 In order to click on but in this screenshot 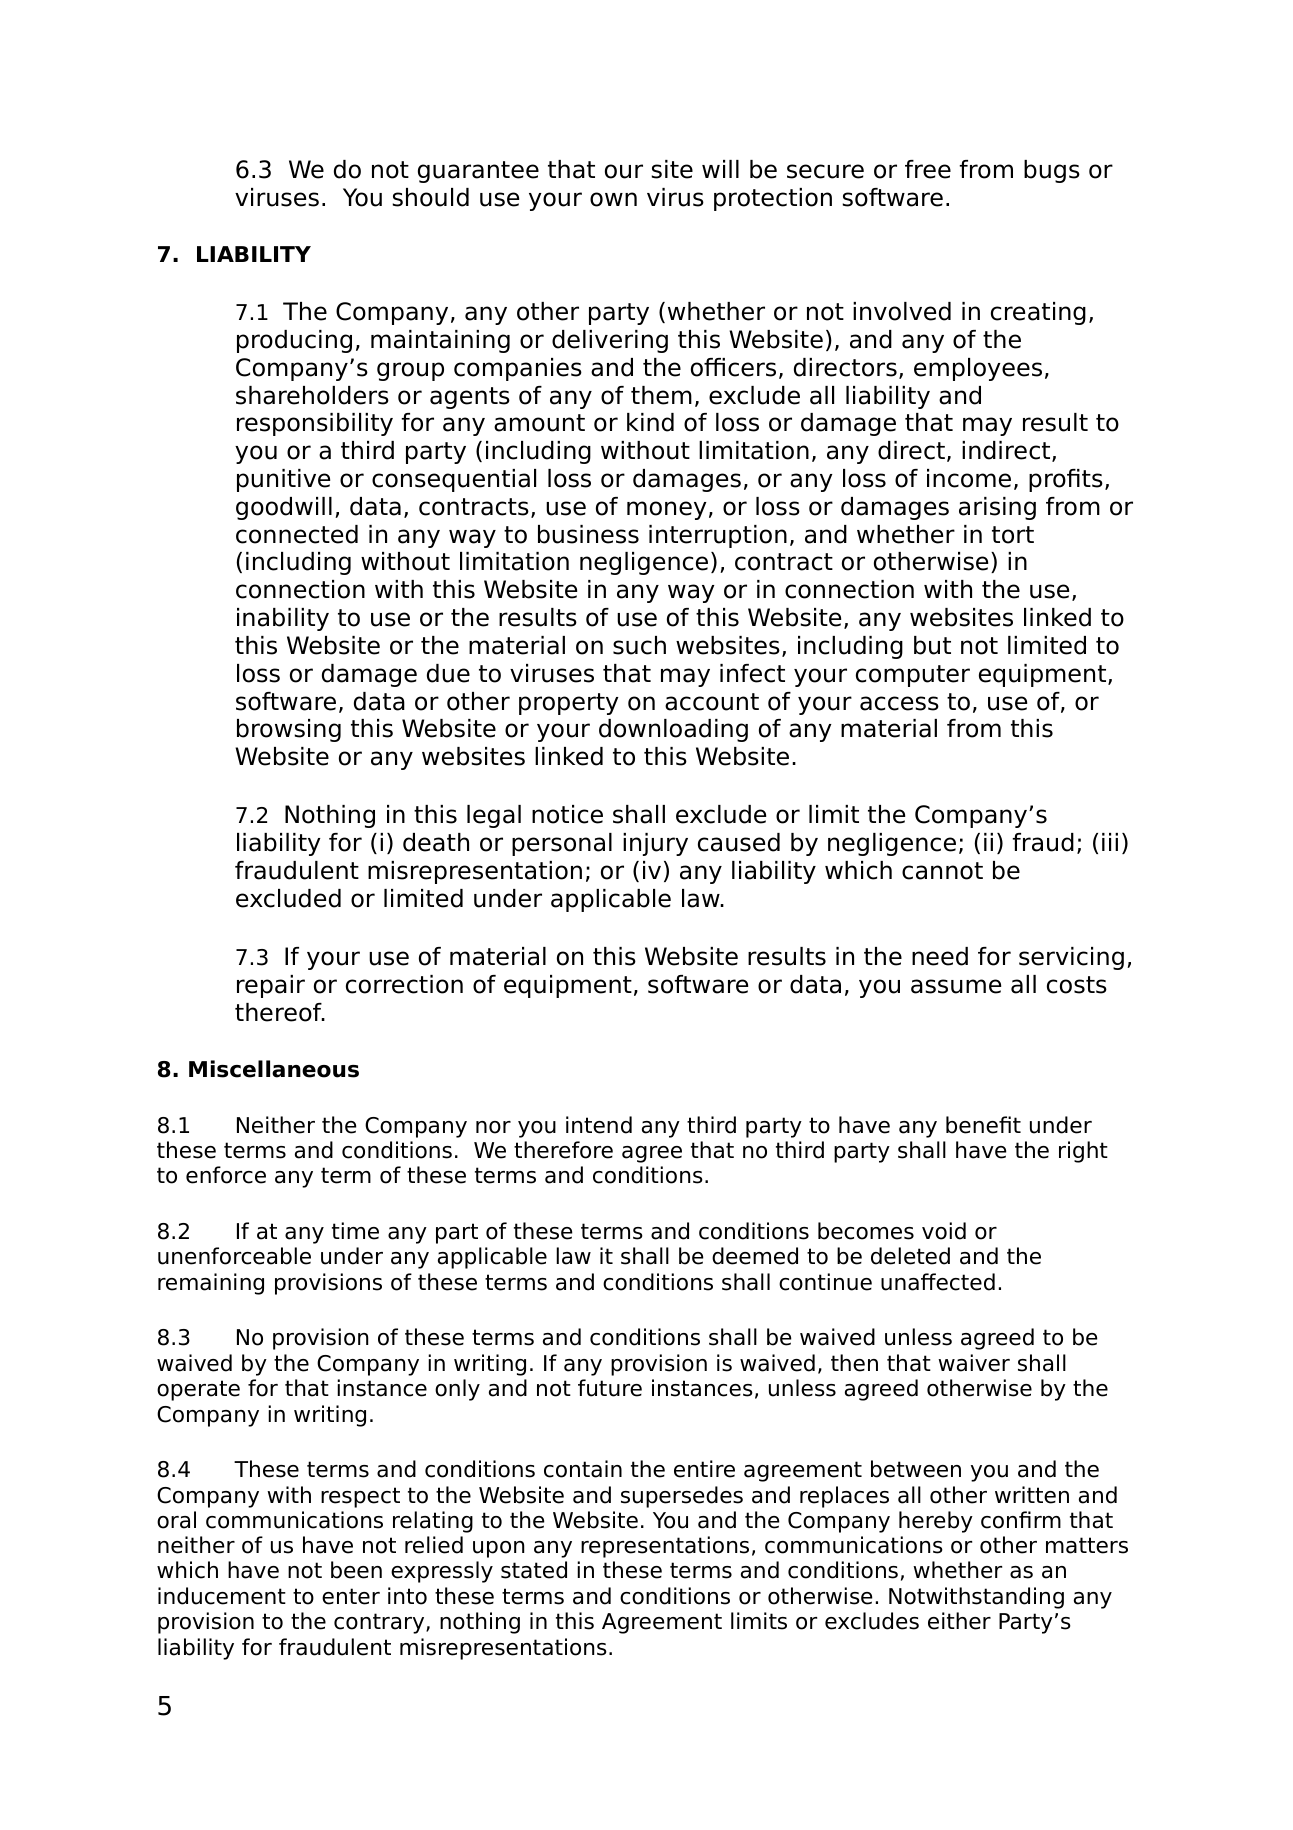, I will do `click(932, 645)`.
